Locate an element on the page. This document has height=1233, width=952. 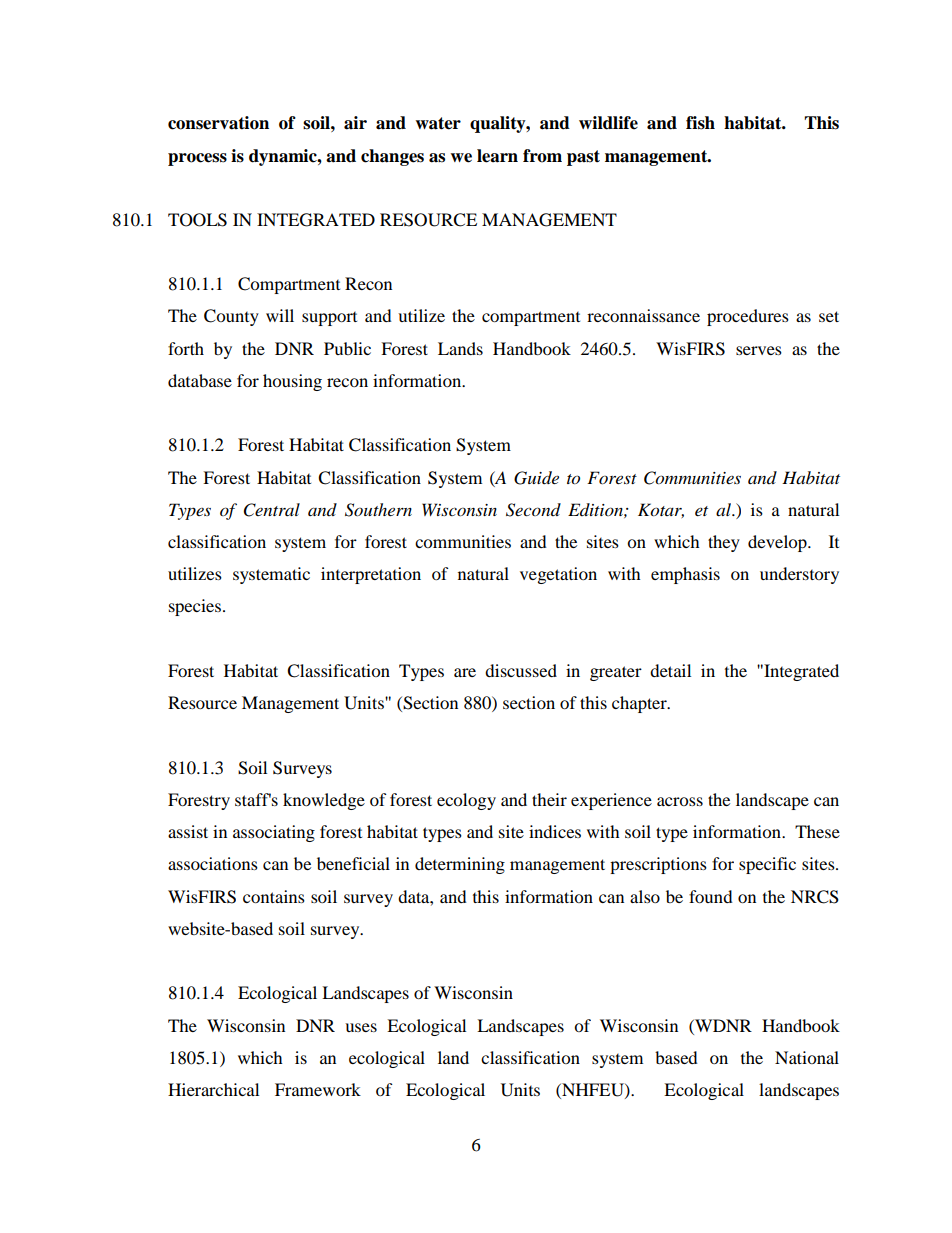
fish is located at coordinates (700, 123).
